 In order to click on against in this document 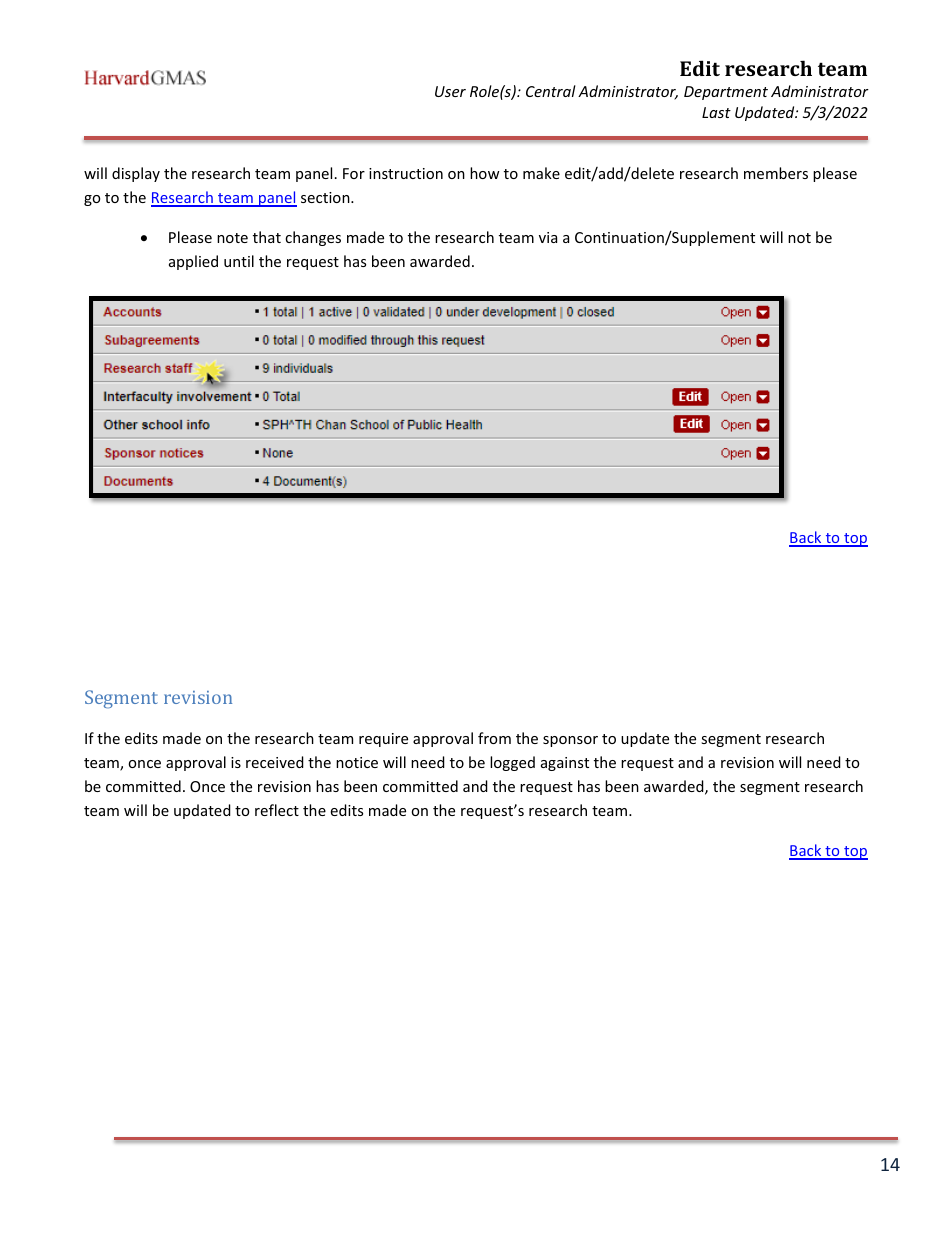, I will do `click(565, 764)`.
